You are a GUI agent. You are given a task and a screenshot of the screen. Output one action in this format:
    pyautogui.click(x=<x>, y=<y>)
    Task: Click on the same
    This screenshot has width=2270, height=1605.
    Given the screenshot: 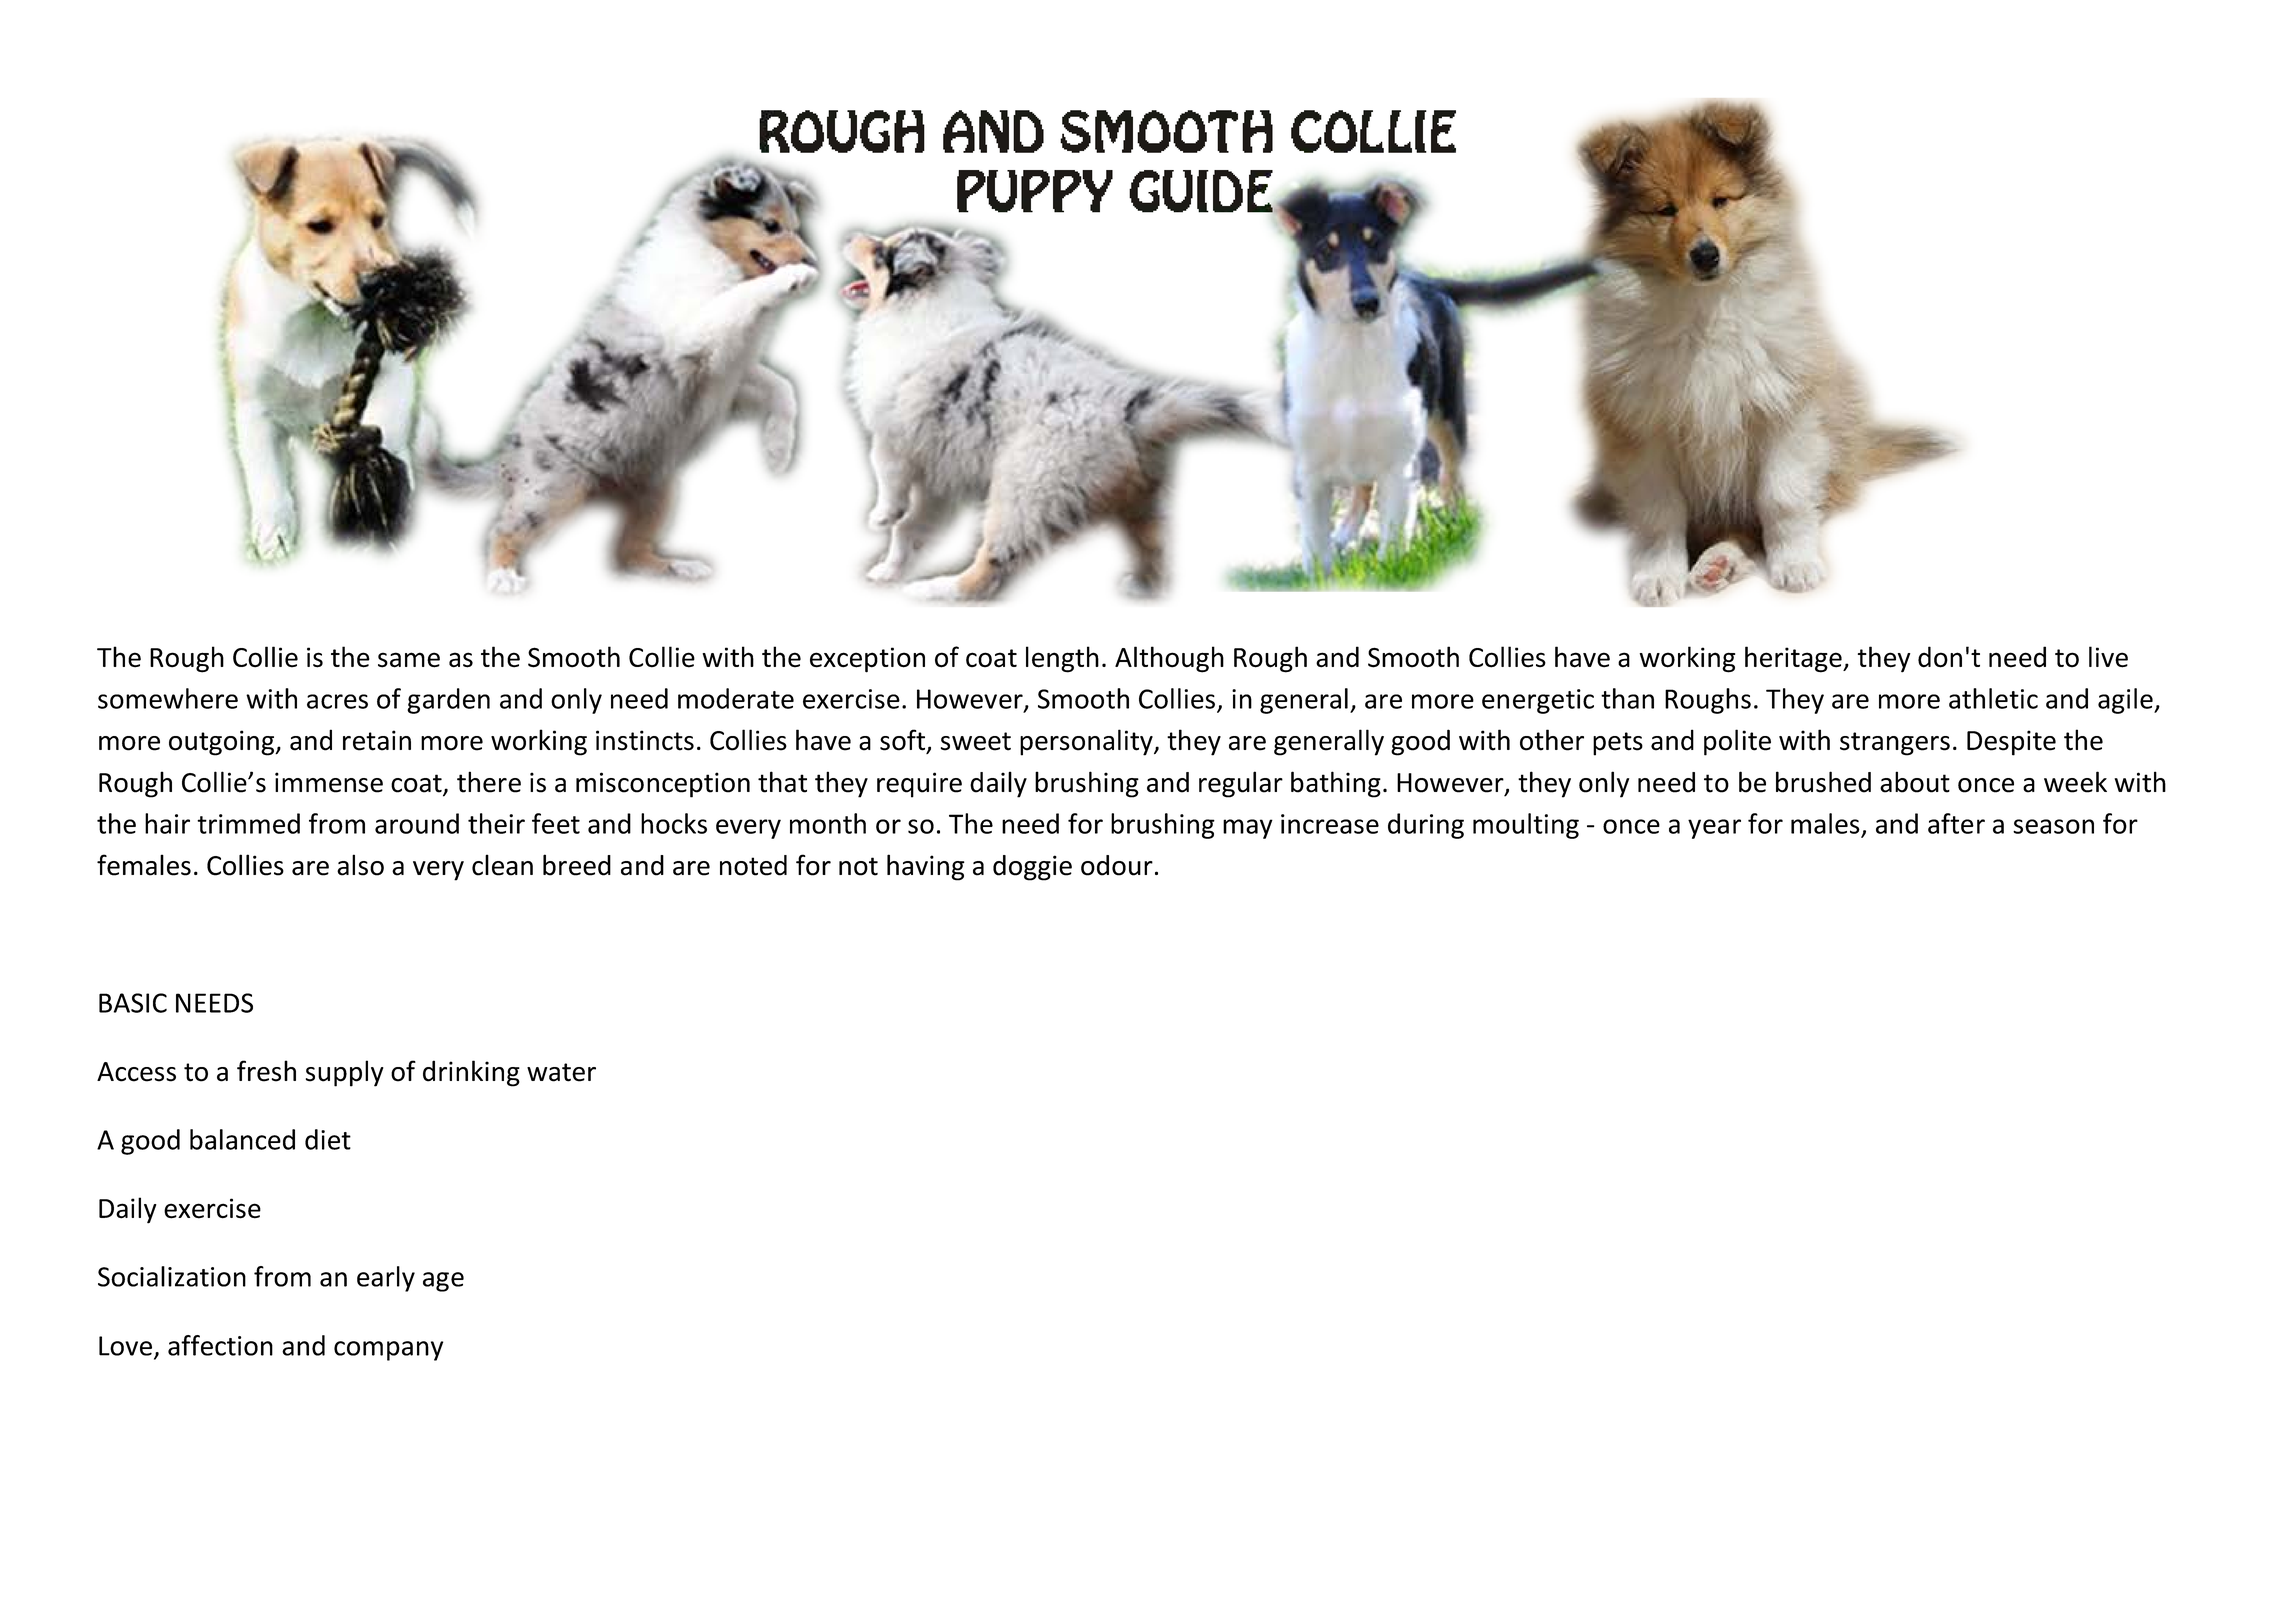 What is the action you would take?
    pyautogui.click(x=409, y=660)
